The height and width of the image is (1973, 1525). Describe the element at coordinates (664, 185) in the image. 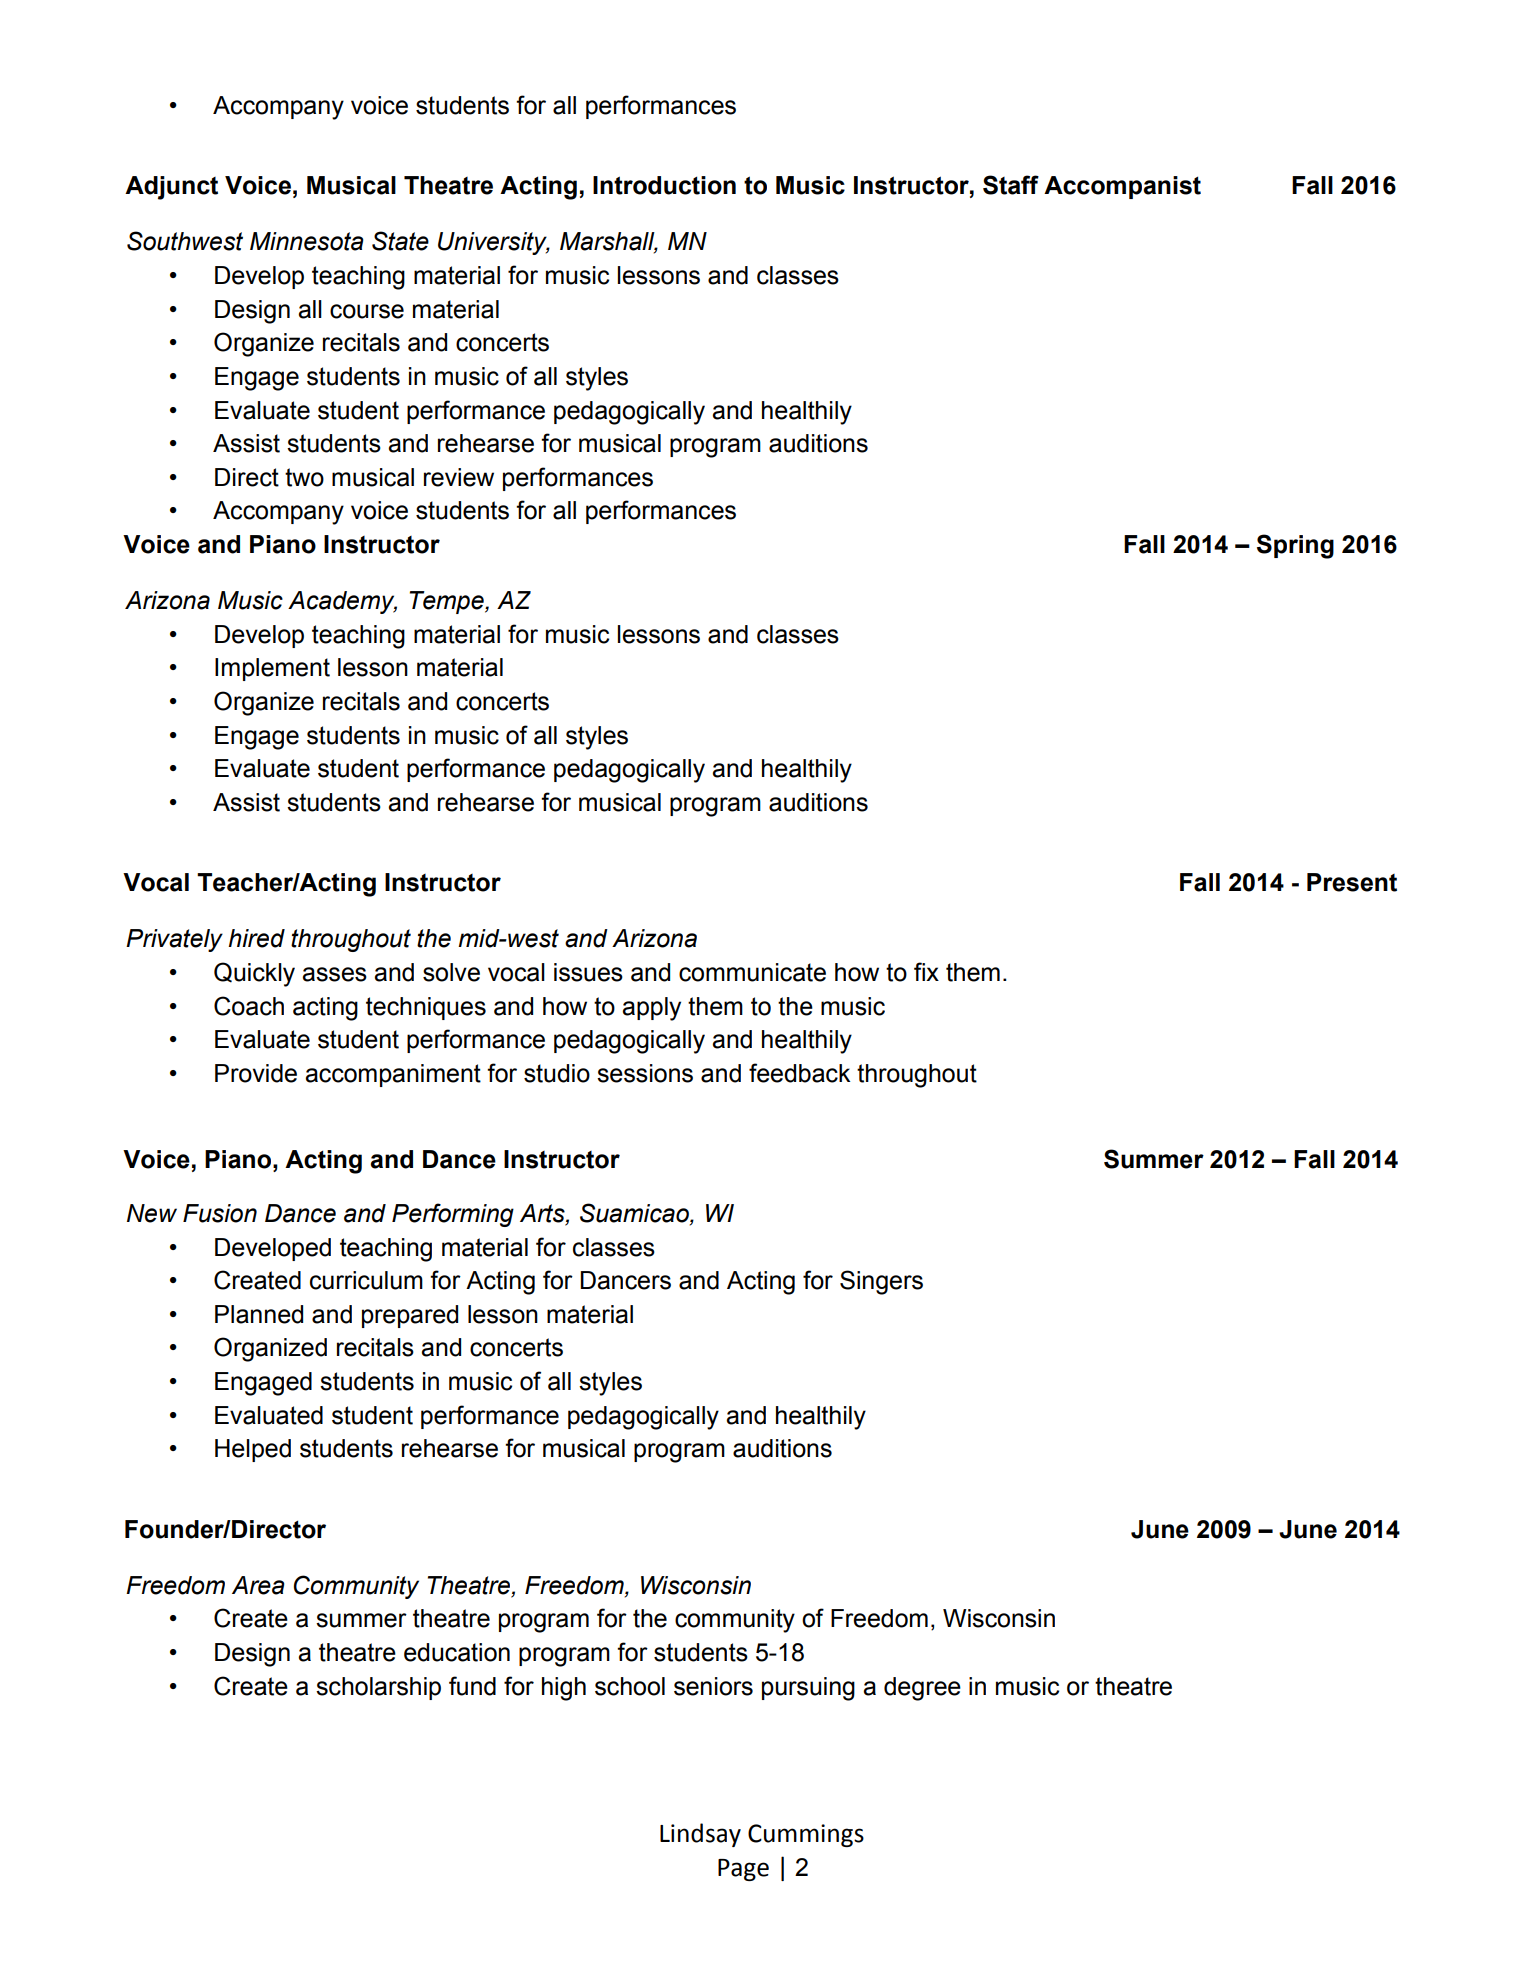

I see `Introduction` at that location.
